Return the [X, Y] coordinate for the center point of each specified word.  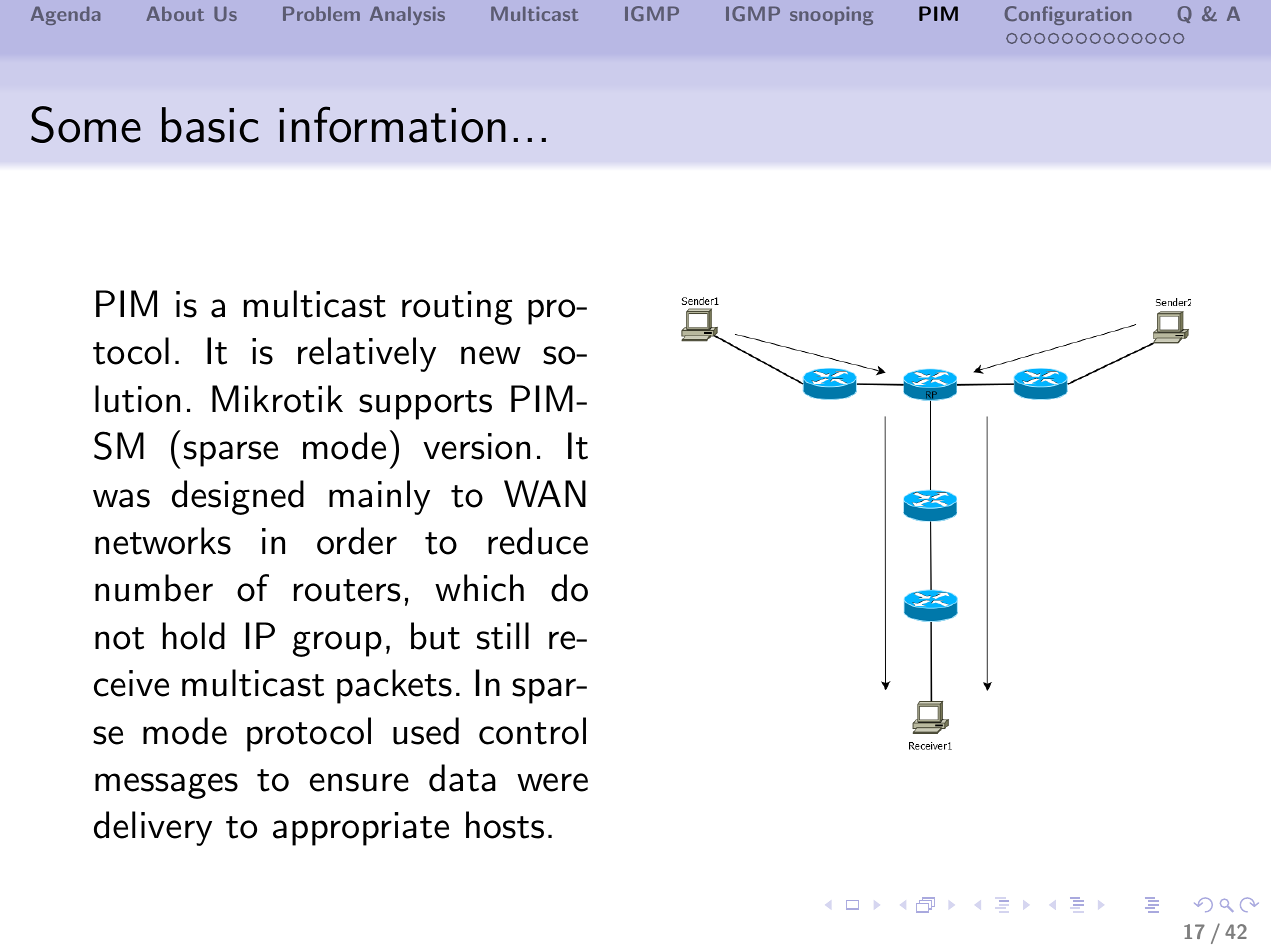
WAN [545, 493]
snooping [831, 15]
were [552, 782]
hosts [505, 825]
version [476, 446]
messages [166, 786]
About [175, 13]
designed [238, 497]
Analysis [407, 15]
